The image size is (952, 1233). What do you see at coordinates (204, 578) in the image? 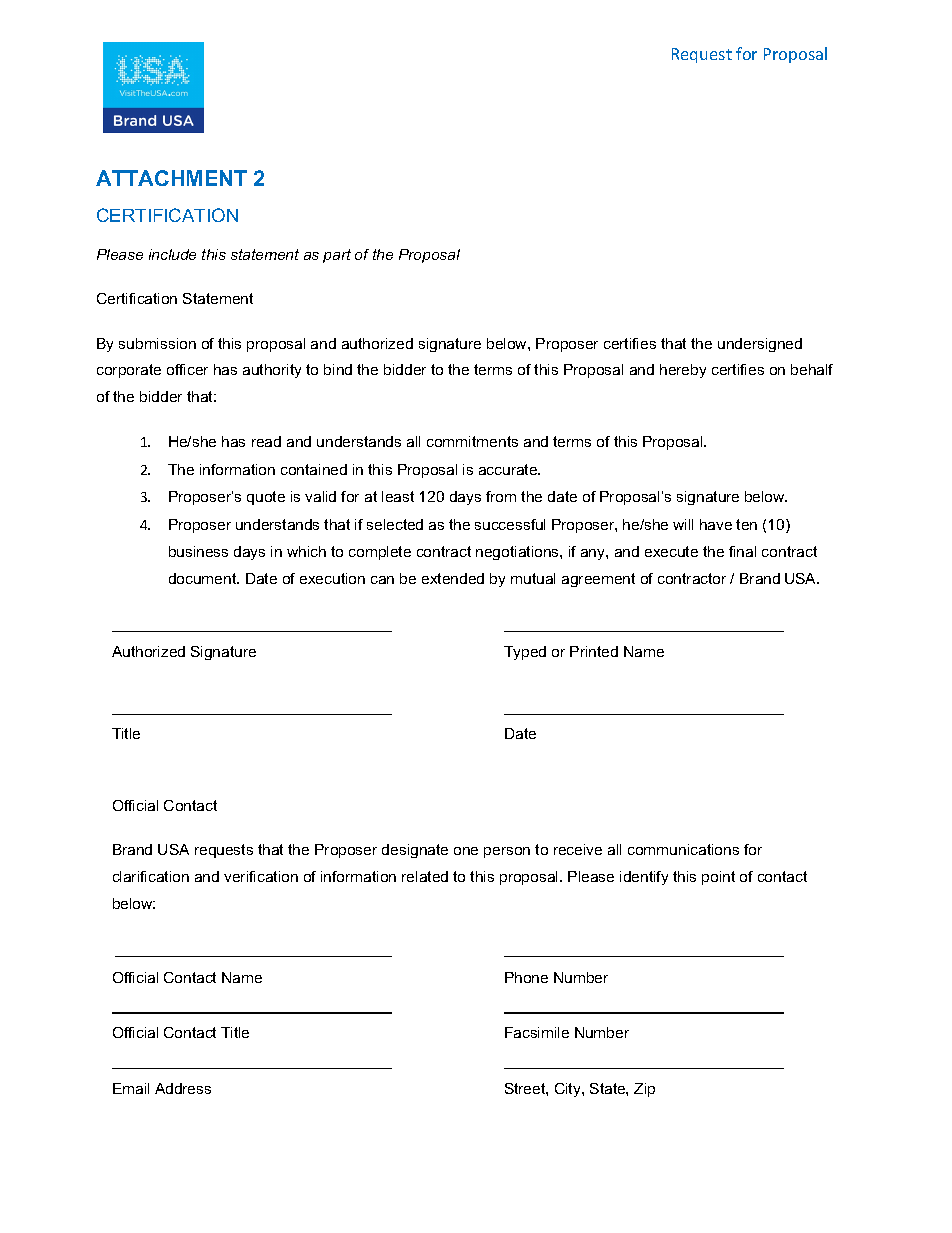
I see `document` at bounding box center [204, 578].
